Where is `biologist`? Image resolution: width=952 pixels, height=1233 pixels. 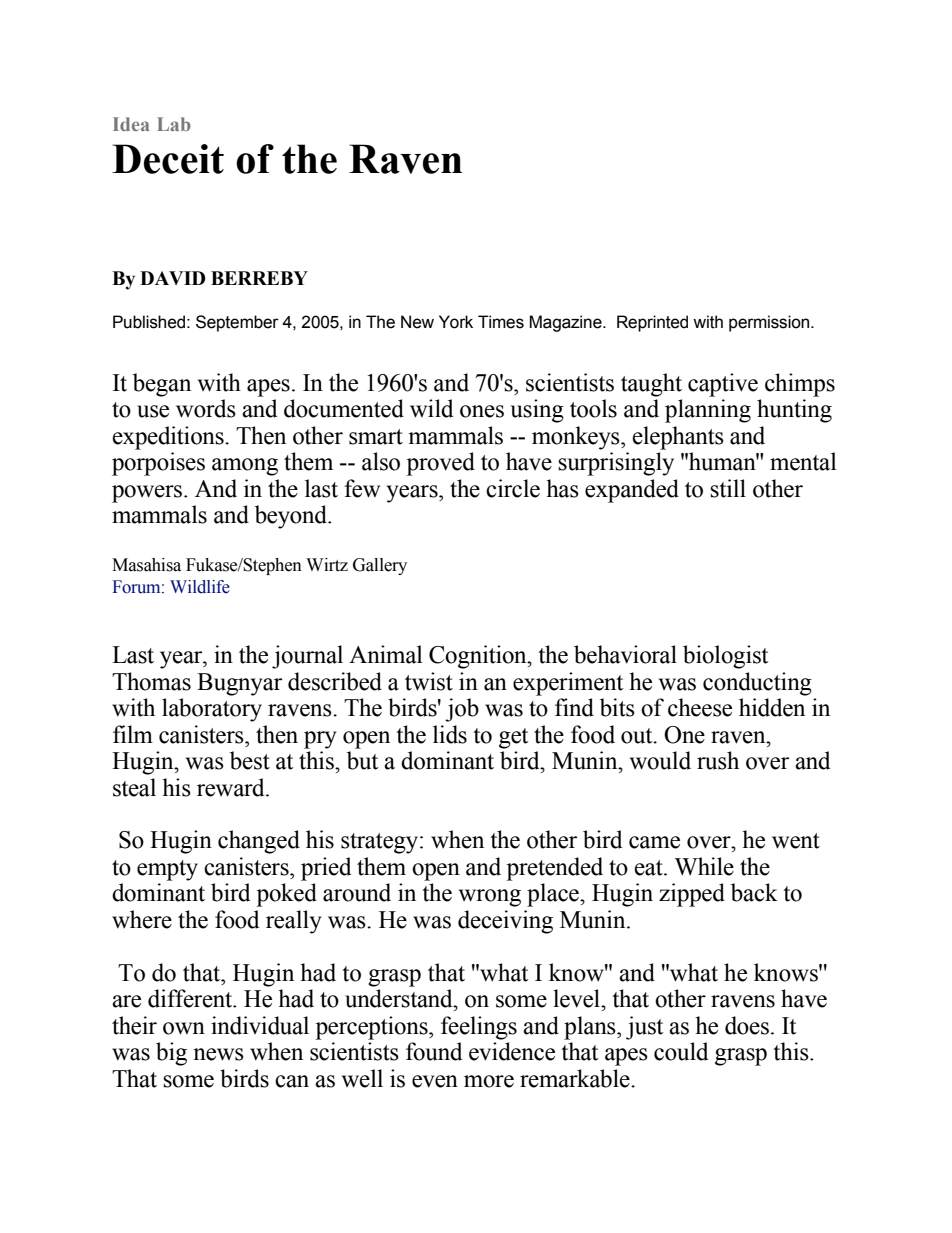
biologist is located at coordinates (725, 657).
